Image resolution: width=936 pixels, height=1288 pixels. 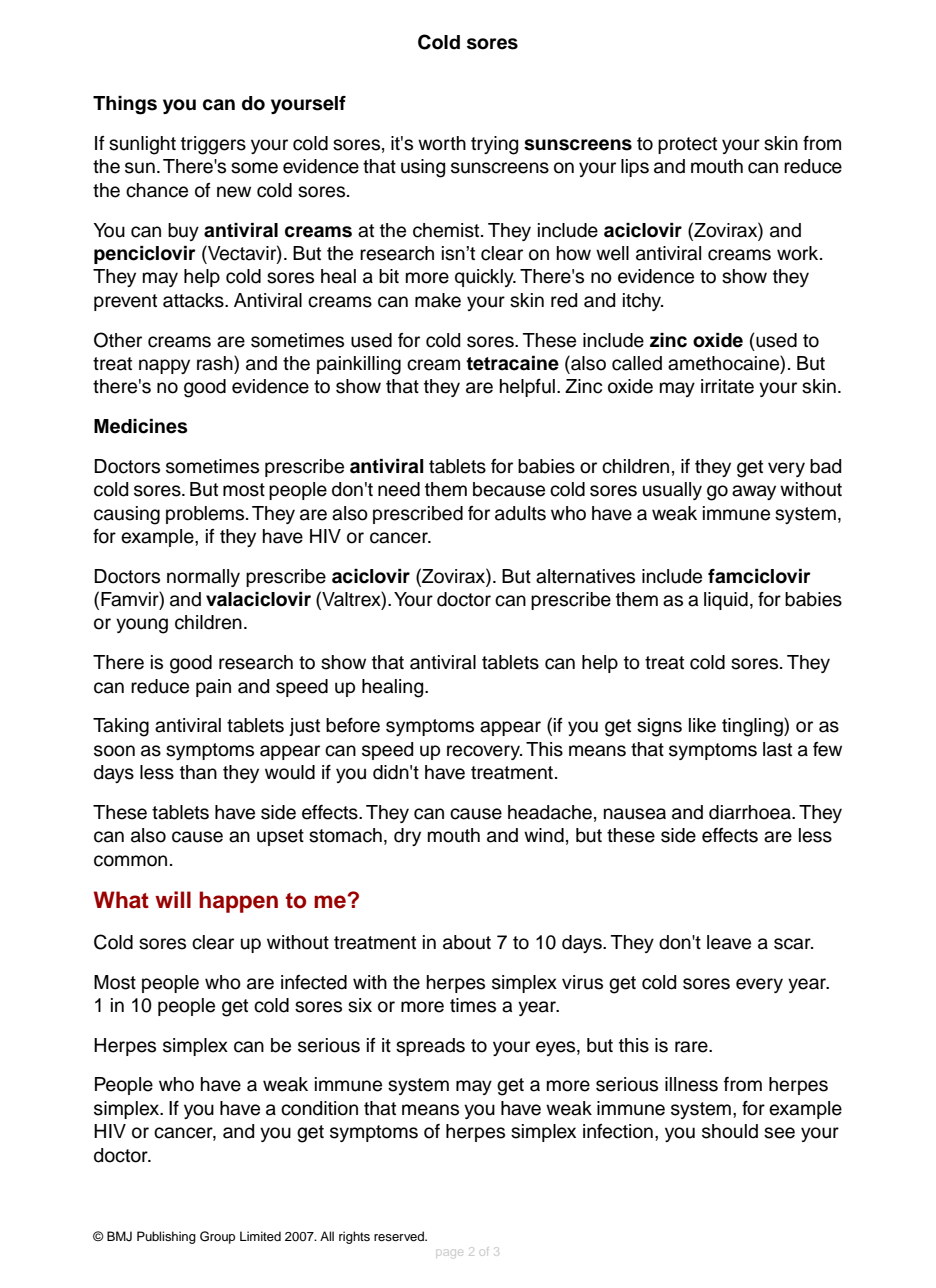 I want to click on away, so click(x=754, y=492).
